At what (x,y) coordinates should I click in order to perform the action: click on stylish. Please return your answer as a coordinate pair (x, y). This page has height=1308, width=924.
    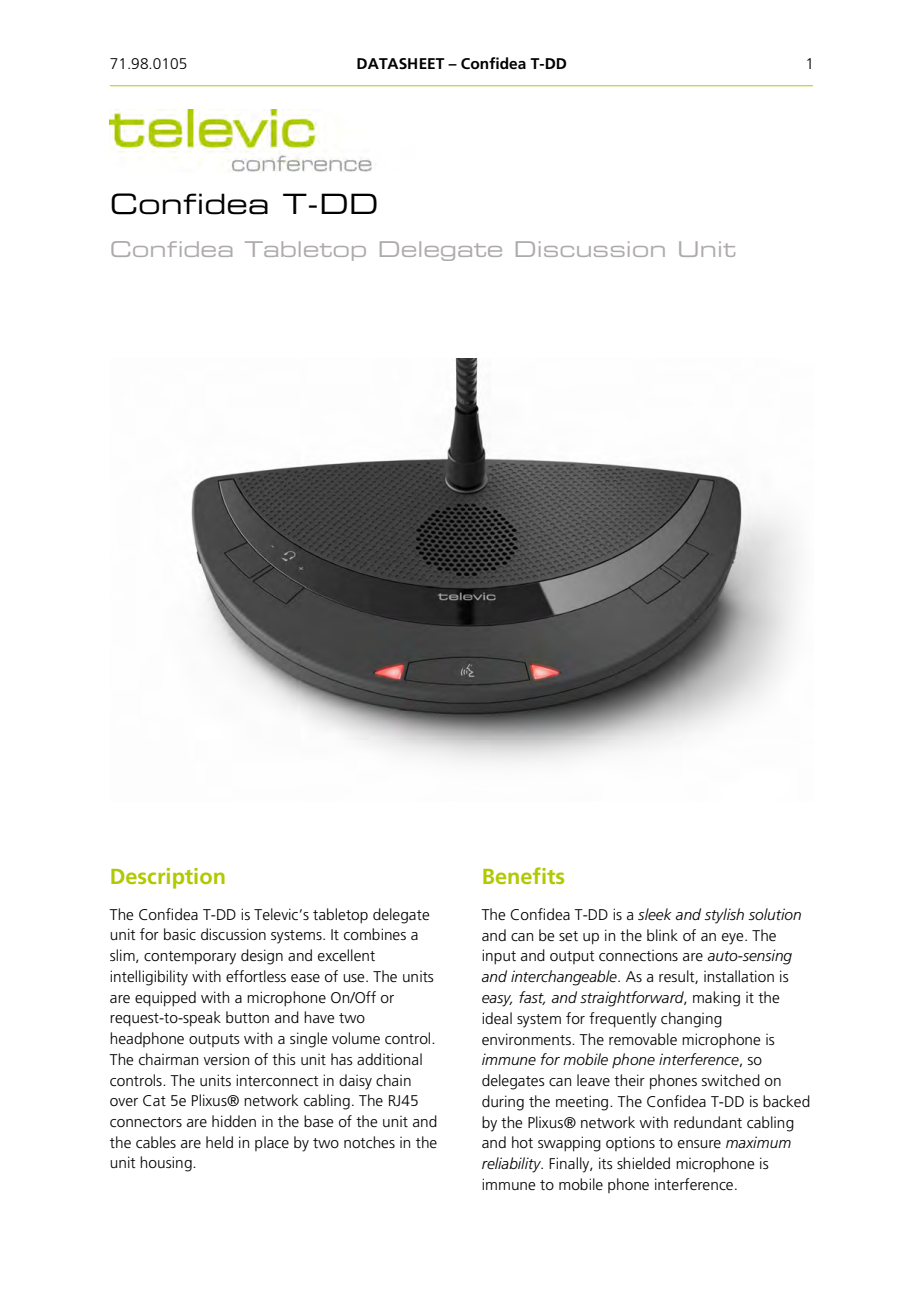
    Looking at the image, I should click on (724, 916).
